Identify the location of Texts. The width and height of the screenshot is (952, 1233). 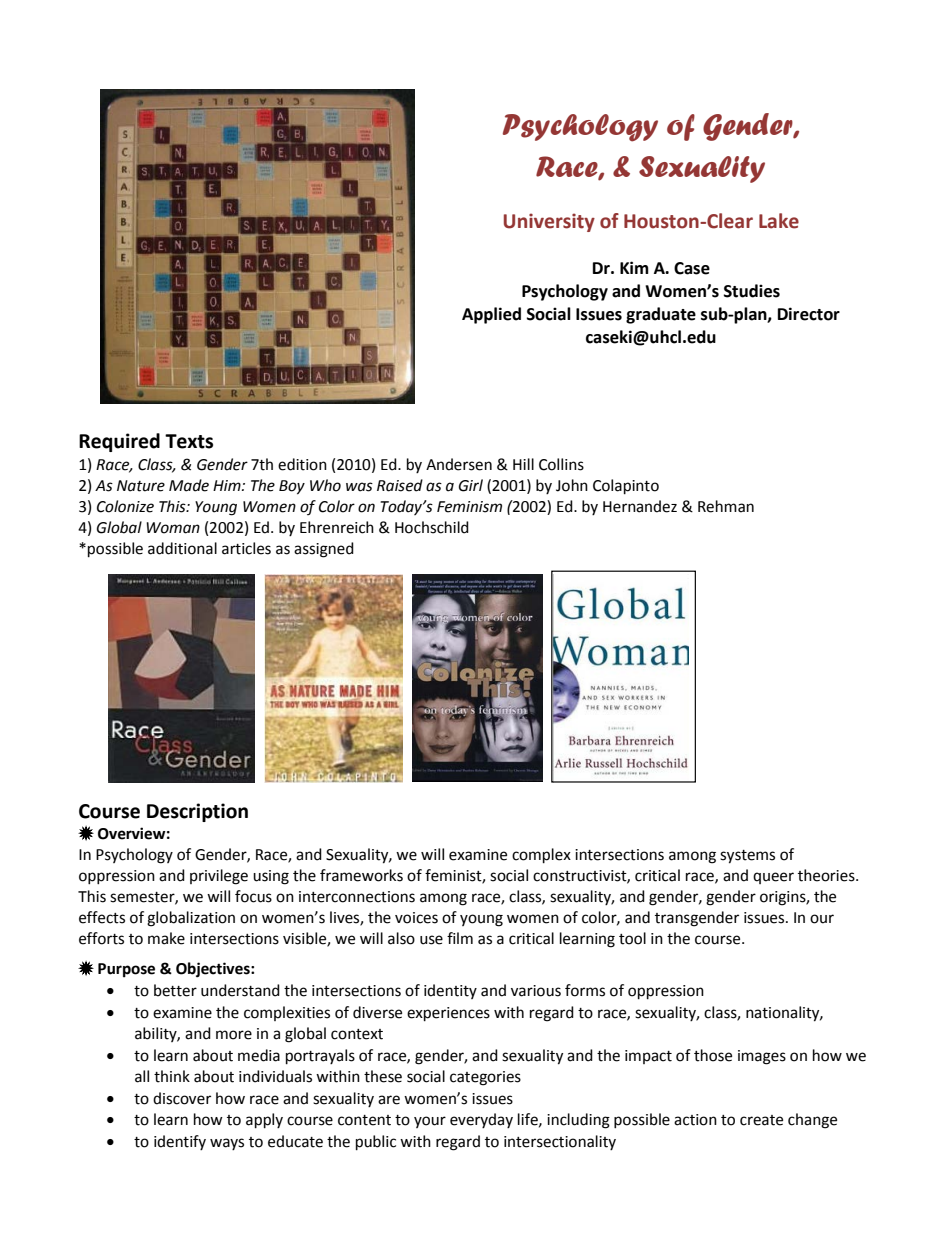
(189, 441).
